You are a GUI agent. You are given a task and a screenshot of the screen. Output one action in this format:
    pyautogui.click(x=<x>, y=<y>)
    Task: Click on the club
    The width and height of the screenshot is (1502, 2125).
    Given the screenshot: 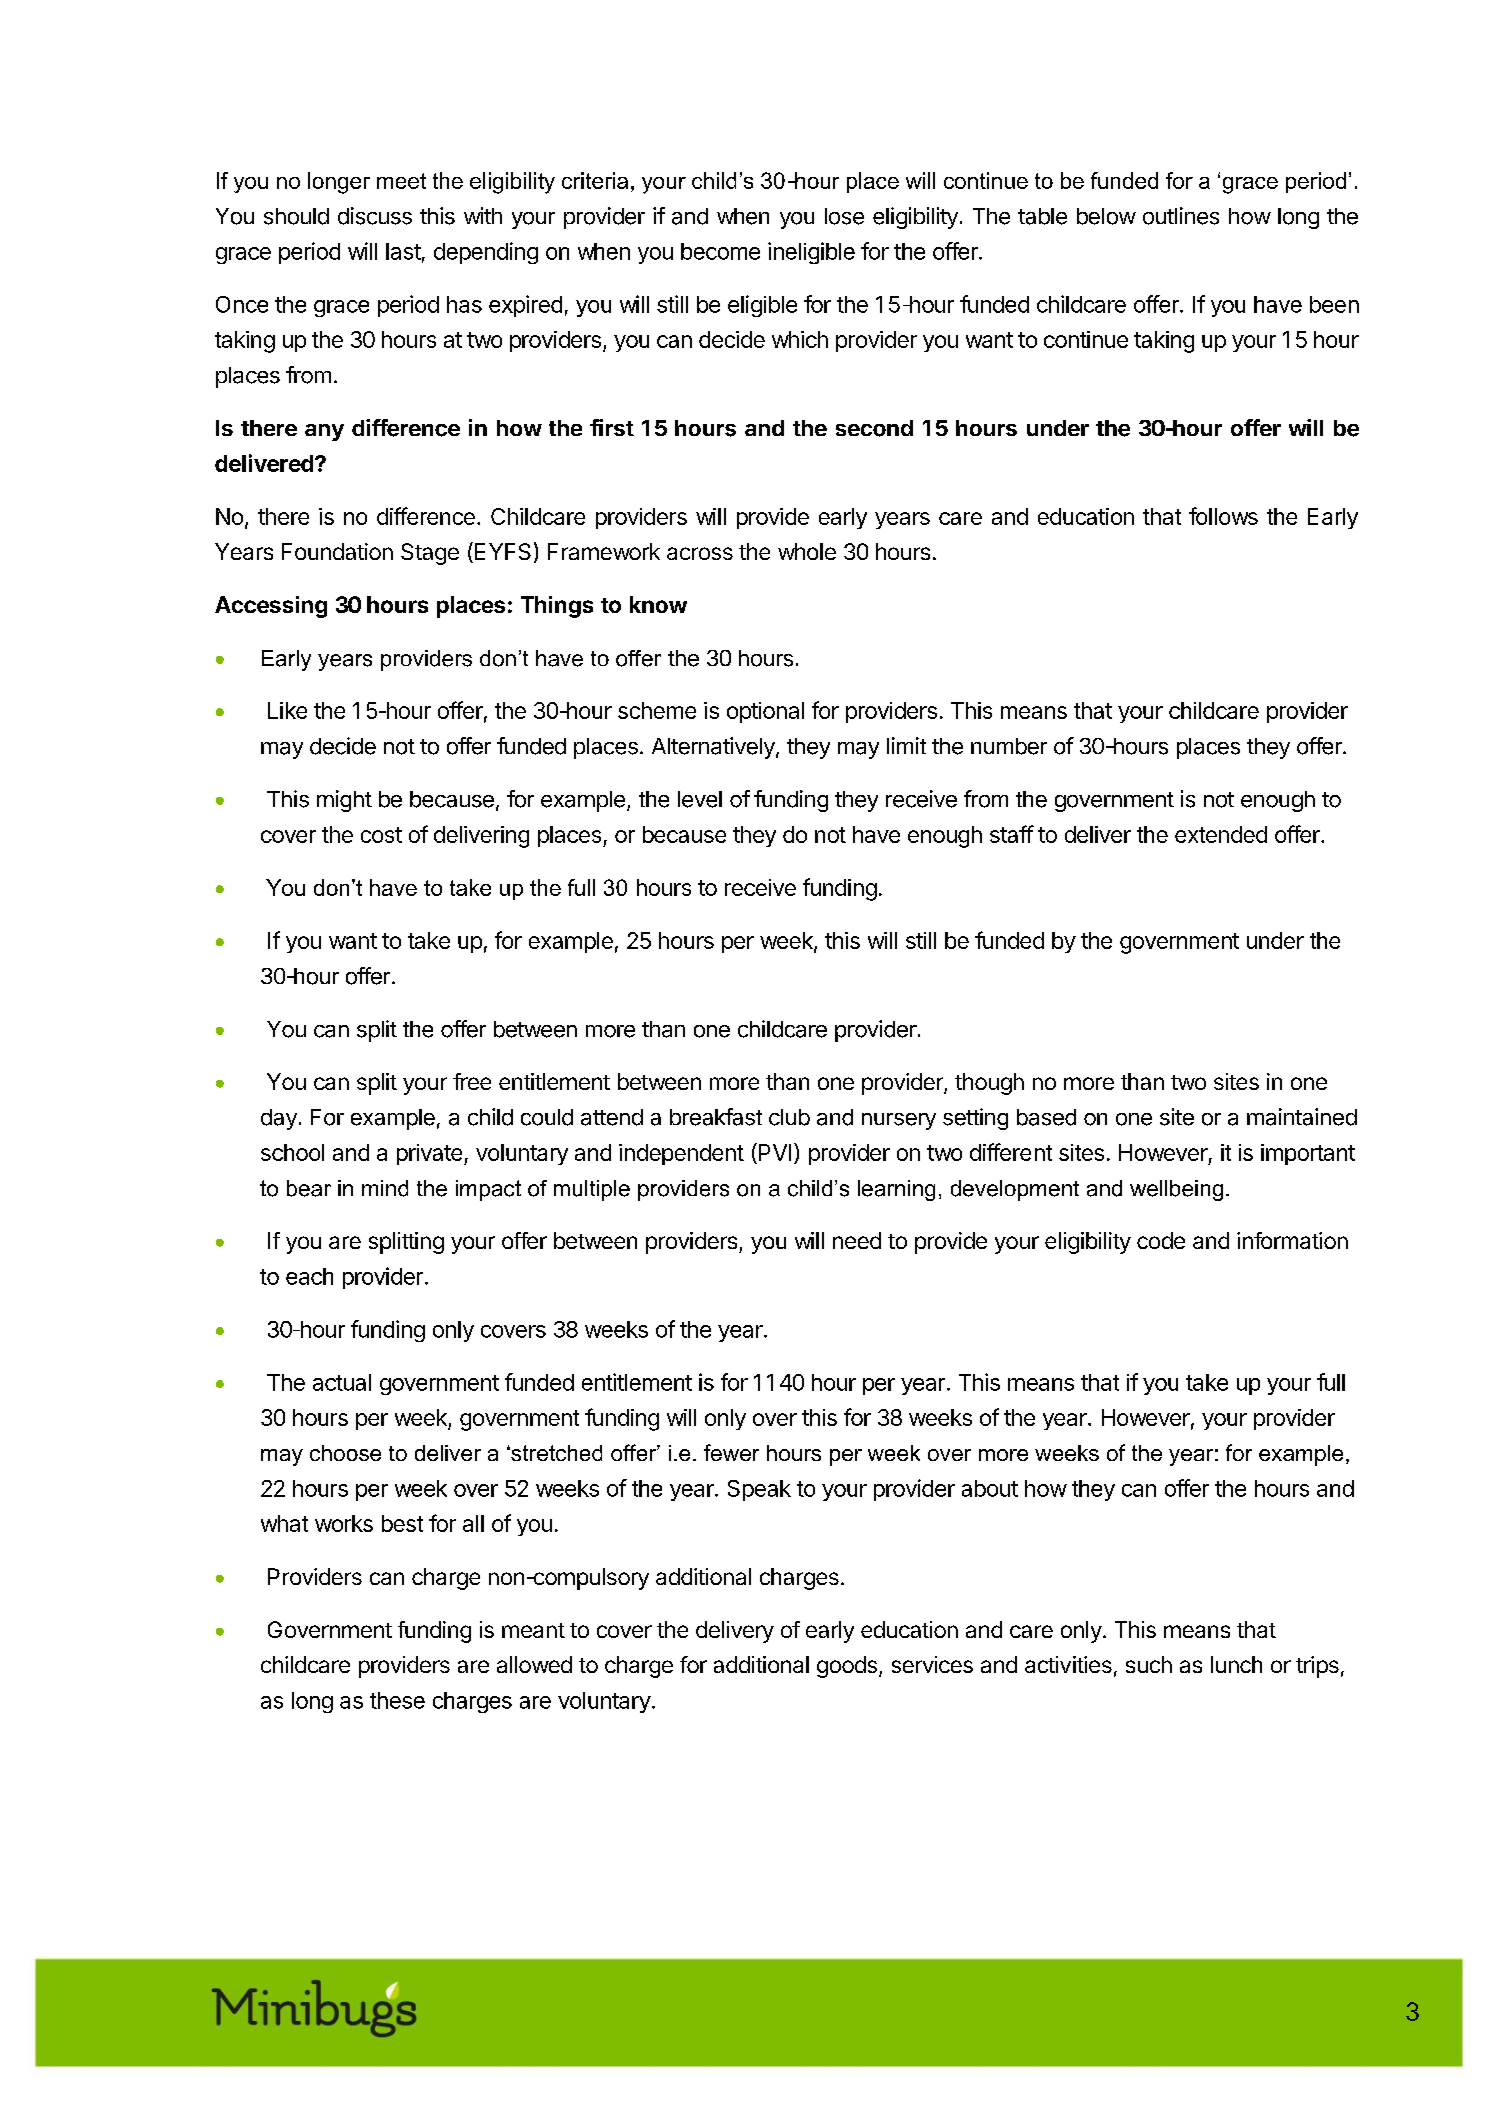 What is the action you would take?
    pyautogui.click(x=789, y=1117)
